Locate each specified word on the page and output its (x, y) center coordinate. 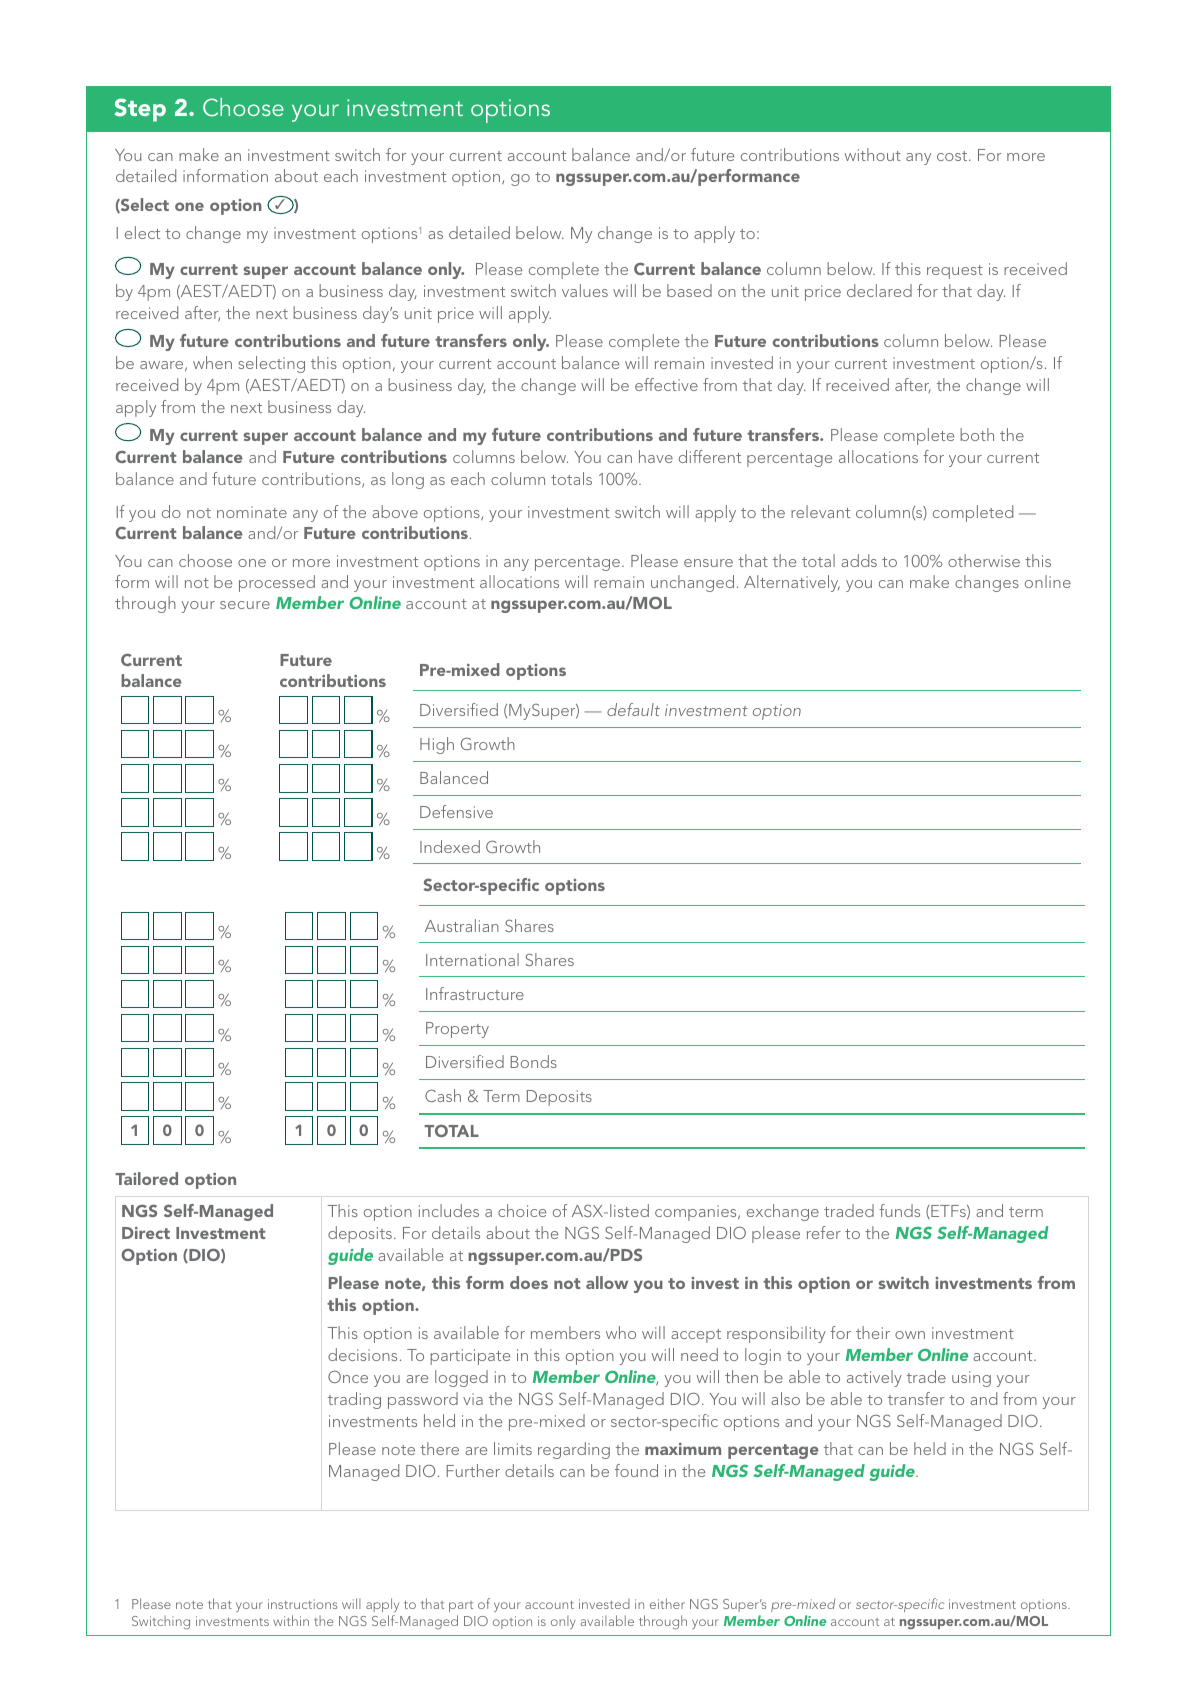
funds (899, 1210)
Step (140, 110)
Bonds (534, 1061)
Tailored (146, 1178)
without (873, 154)
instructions (302, 1604)
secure (245, 605)
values (585, 290)
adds (859, 560)
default (633, 709)
